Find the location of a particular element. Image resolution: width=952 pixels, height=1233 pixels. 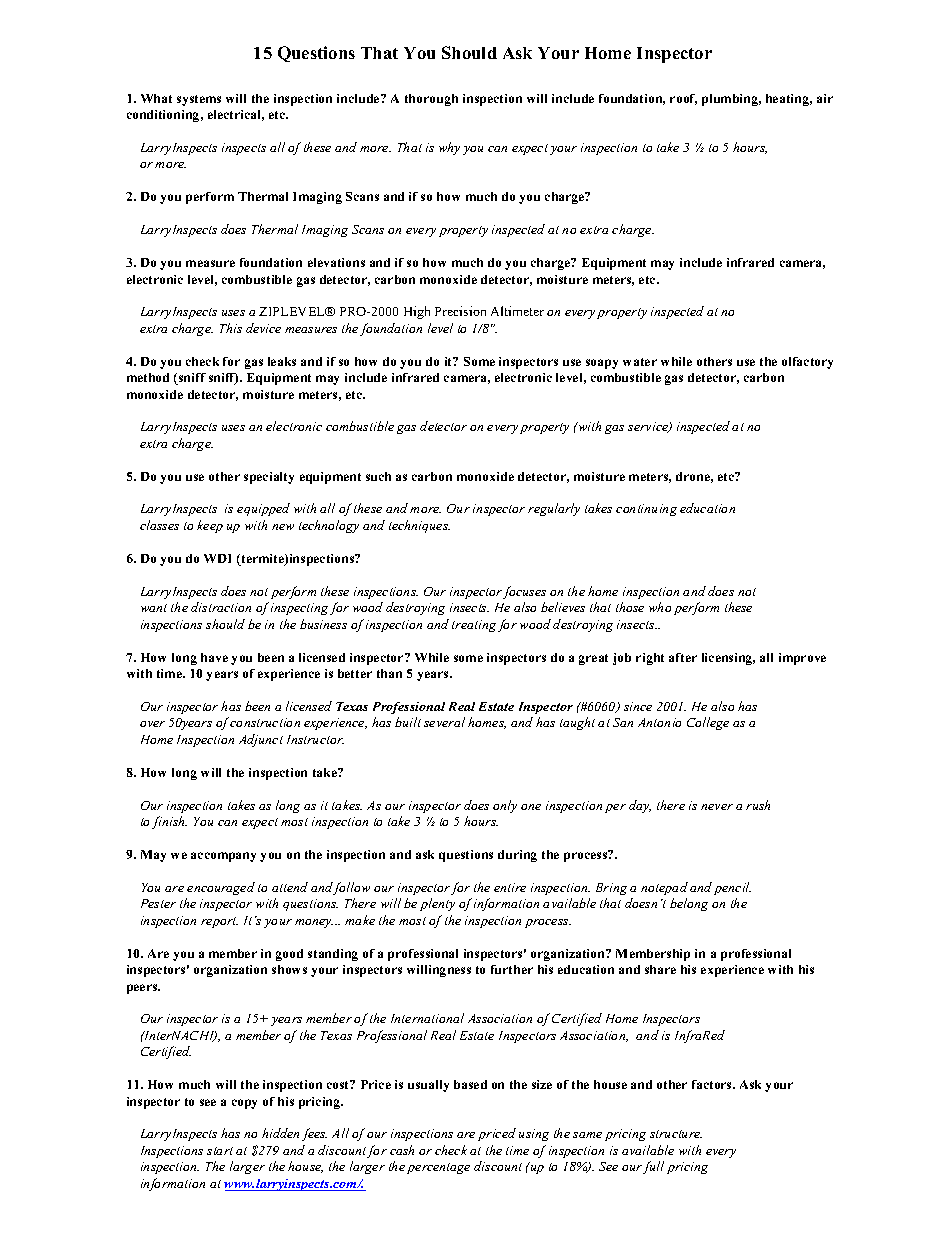

have is located at coordinates (214, 657).
